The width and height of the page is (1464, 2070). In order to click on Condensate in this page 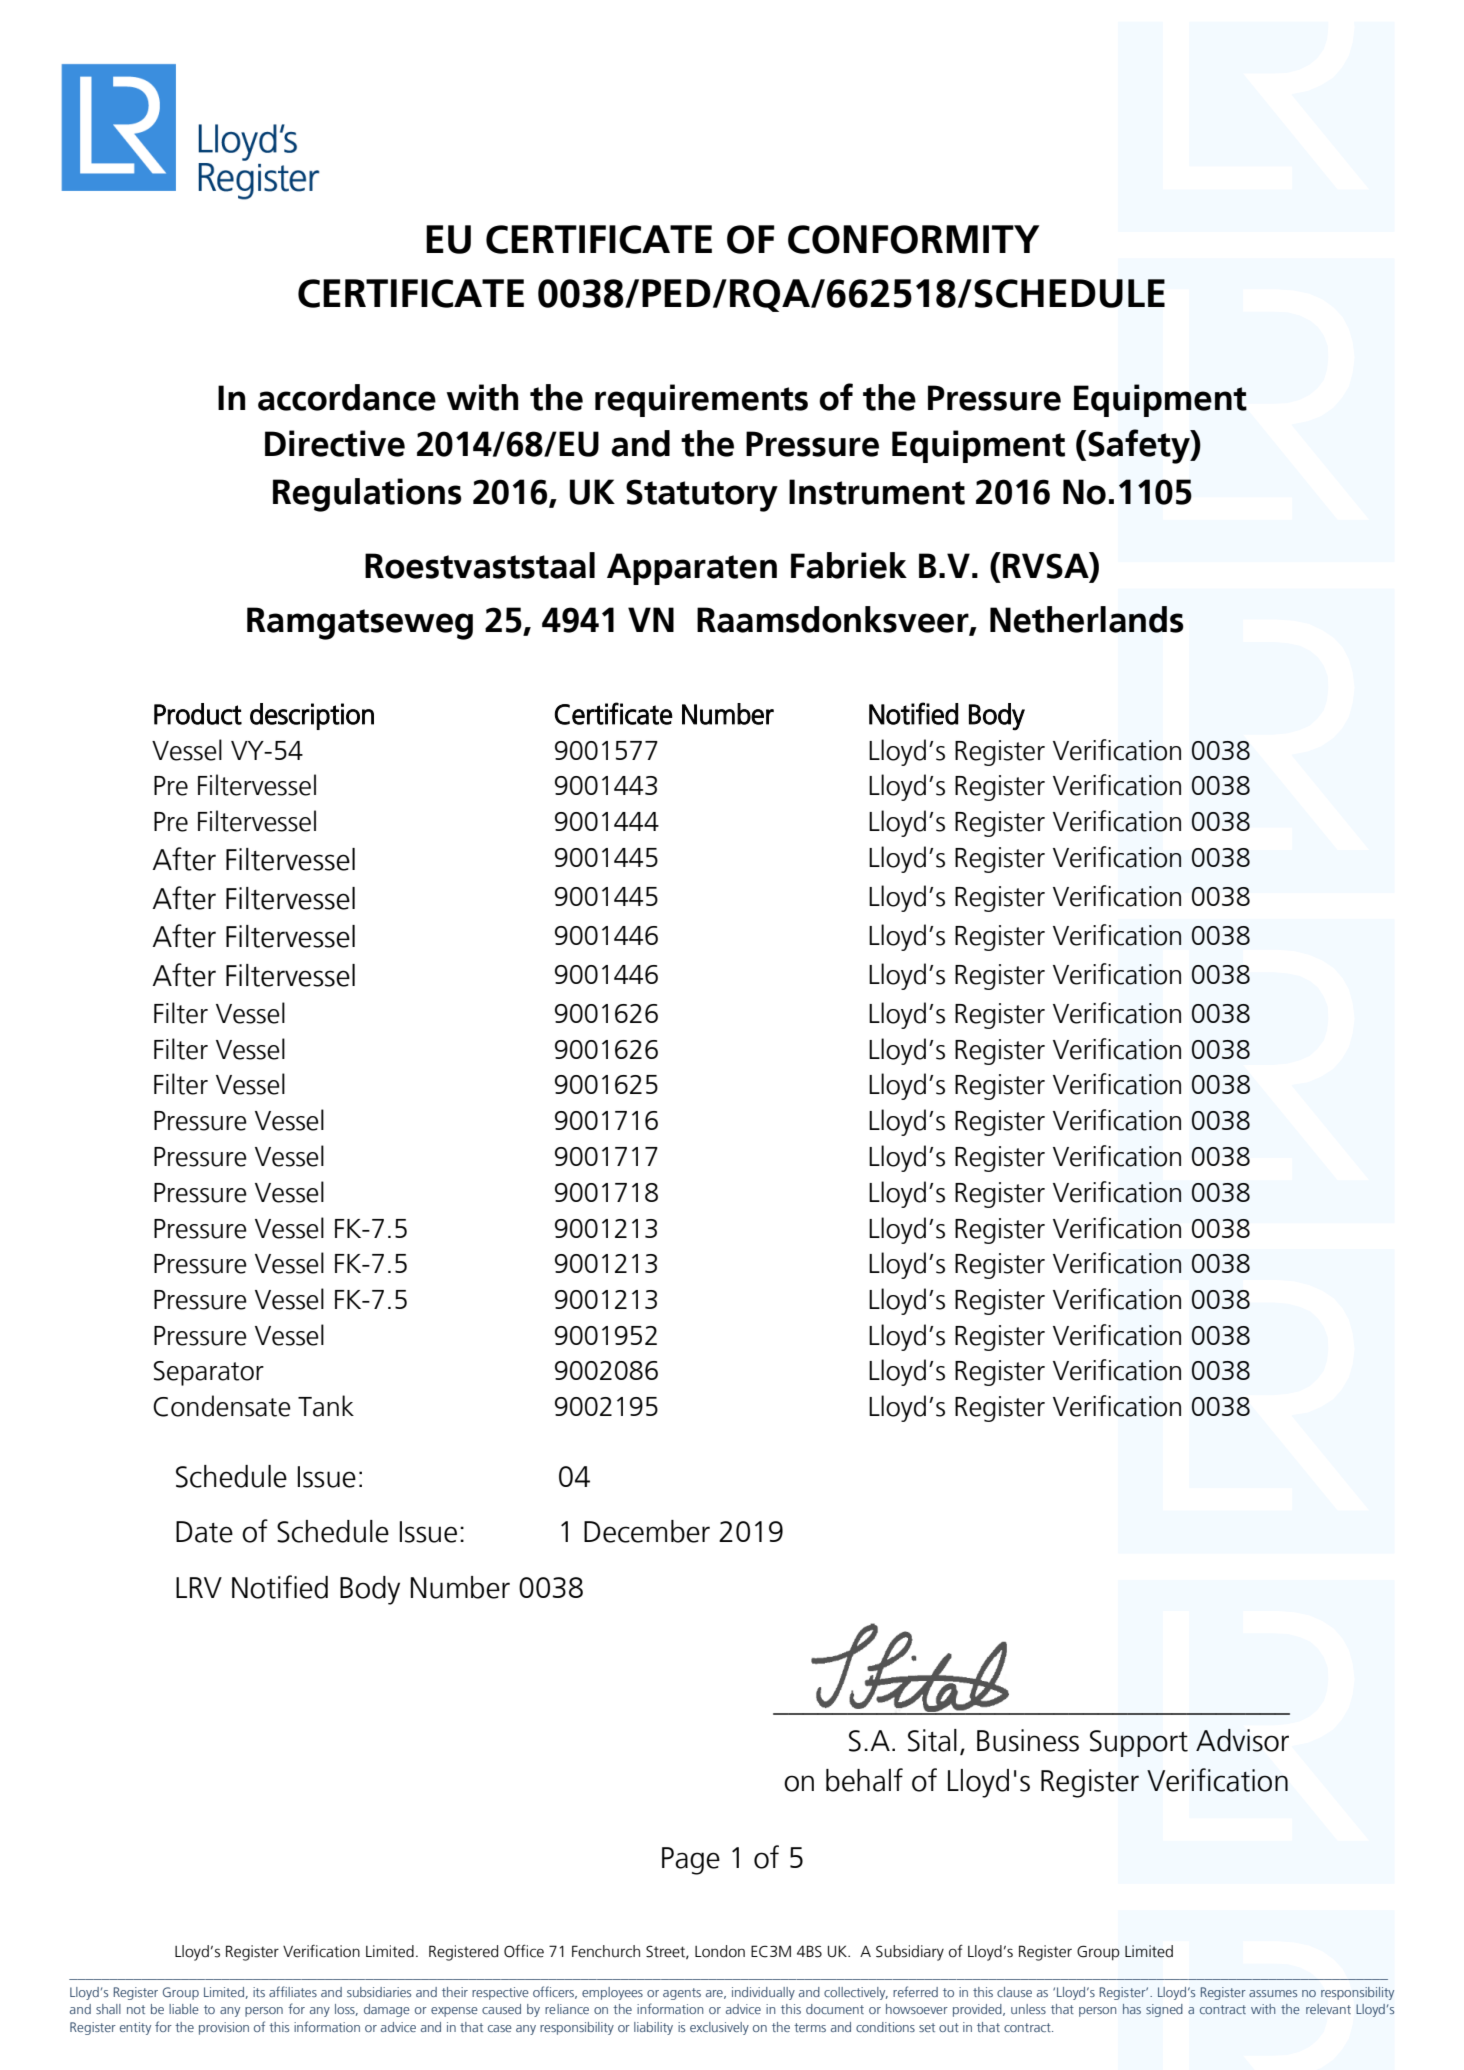, I will do `click(222, 1406)`.
